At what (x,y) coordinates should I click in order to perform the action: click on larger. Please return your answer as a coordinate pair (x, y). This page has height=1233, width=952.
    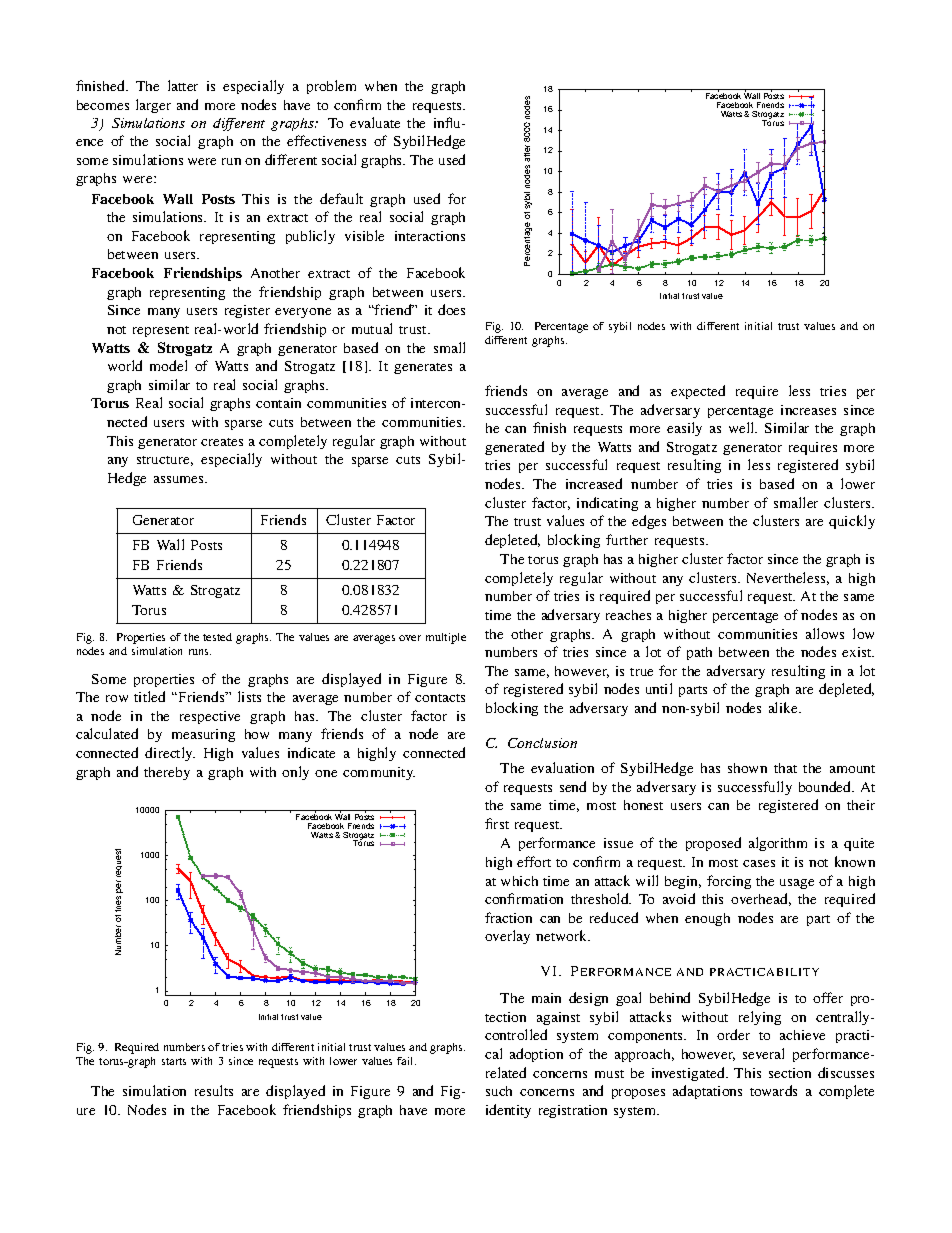
    Looking at the image, I should click on (153, 106).
